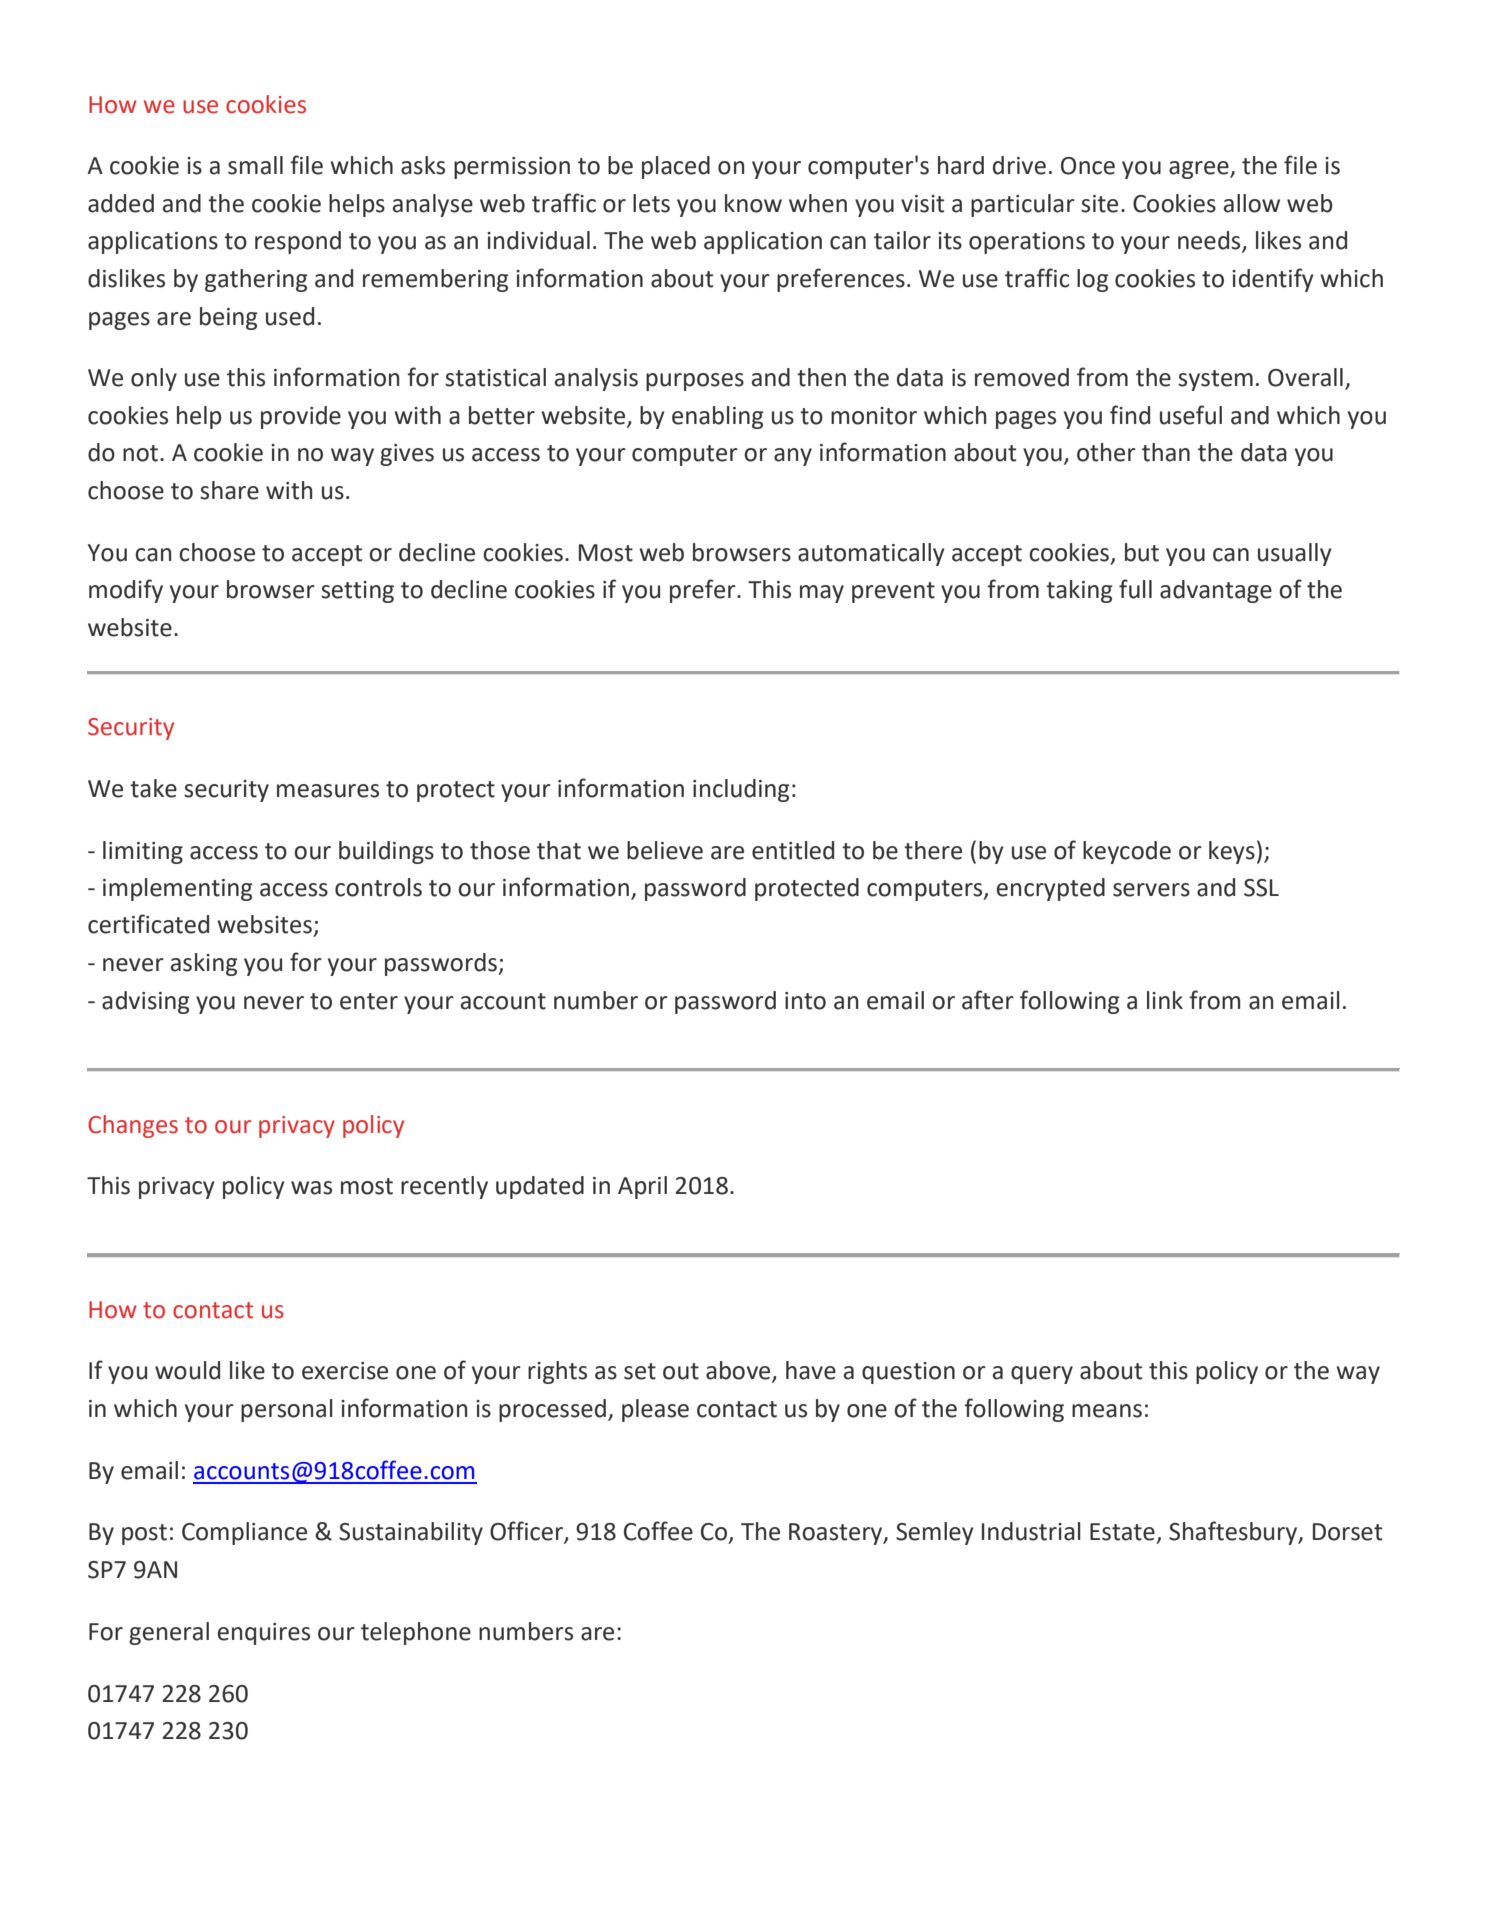  What do you see at coordinates (1122, 1532) in the screenshot?
I see `Estate` at bounding box center [1122, 1532].
